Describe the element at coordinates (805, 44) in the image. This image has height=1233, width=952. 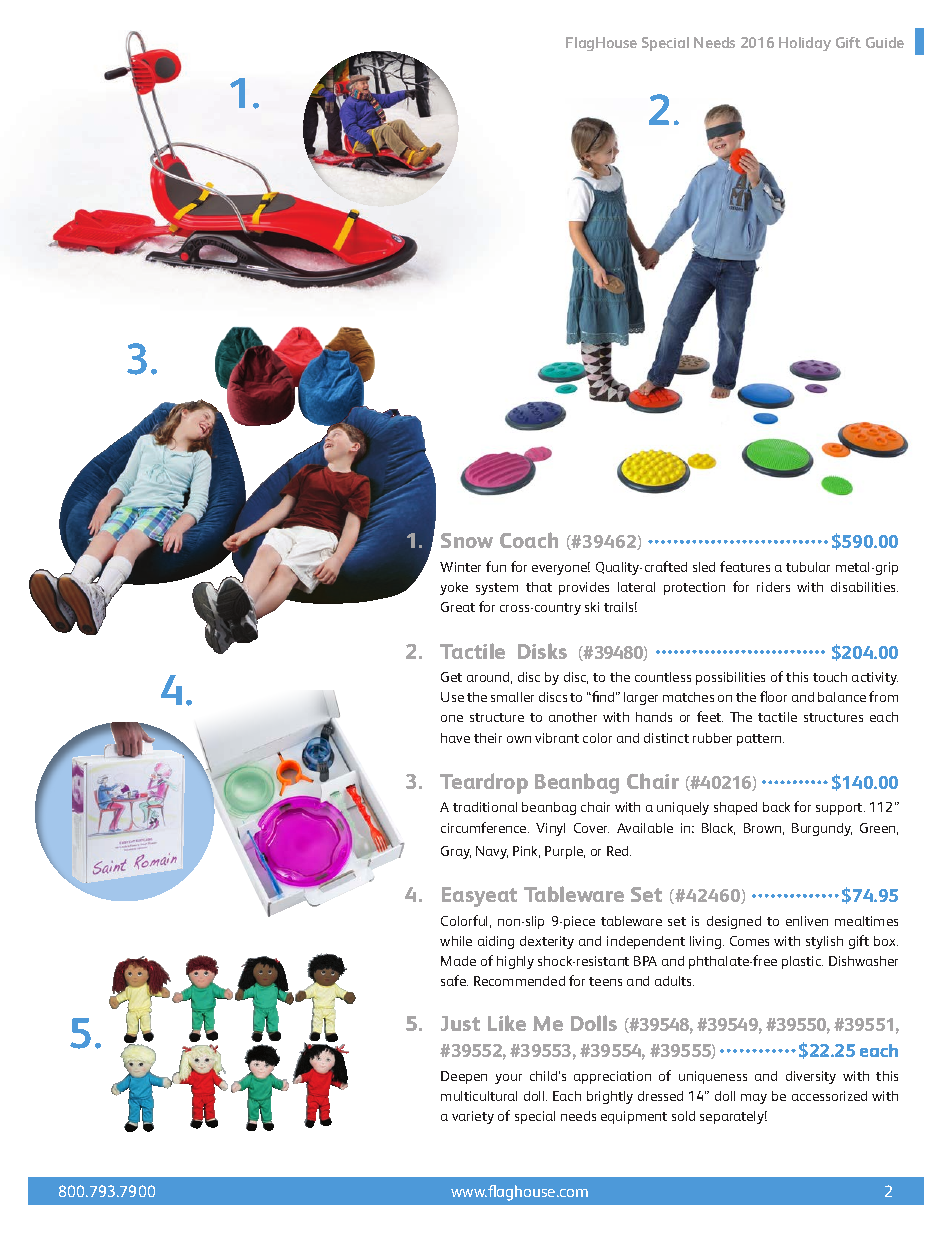
I see `Holiday` at that location.
